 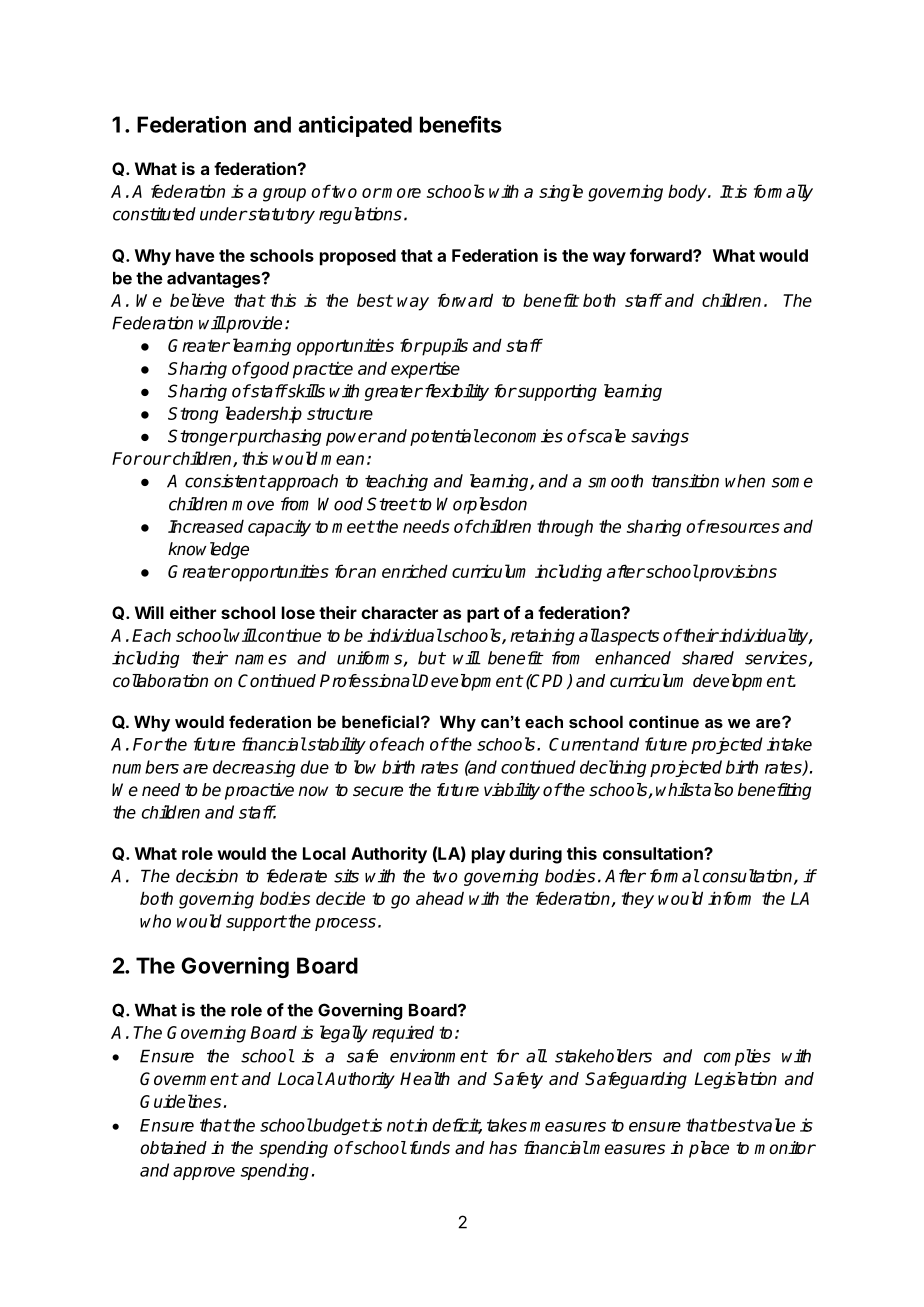 I want to click on also, so click(x=717, y=790).
